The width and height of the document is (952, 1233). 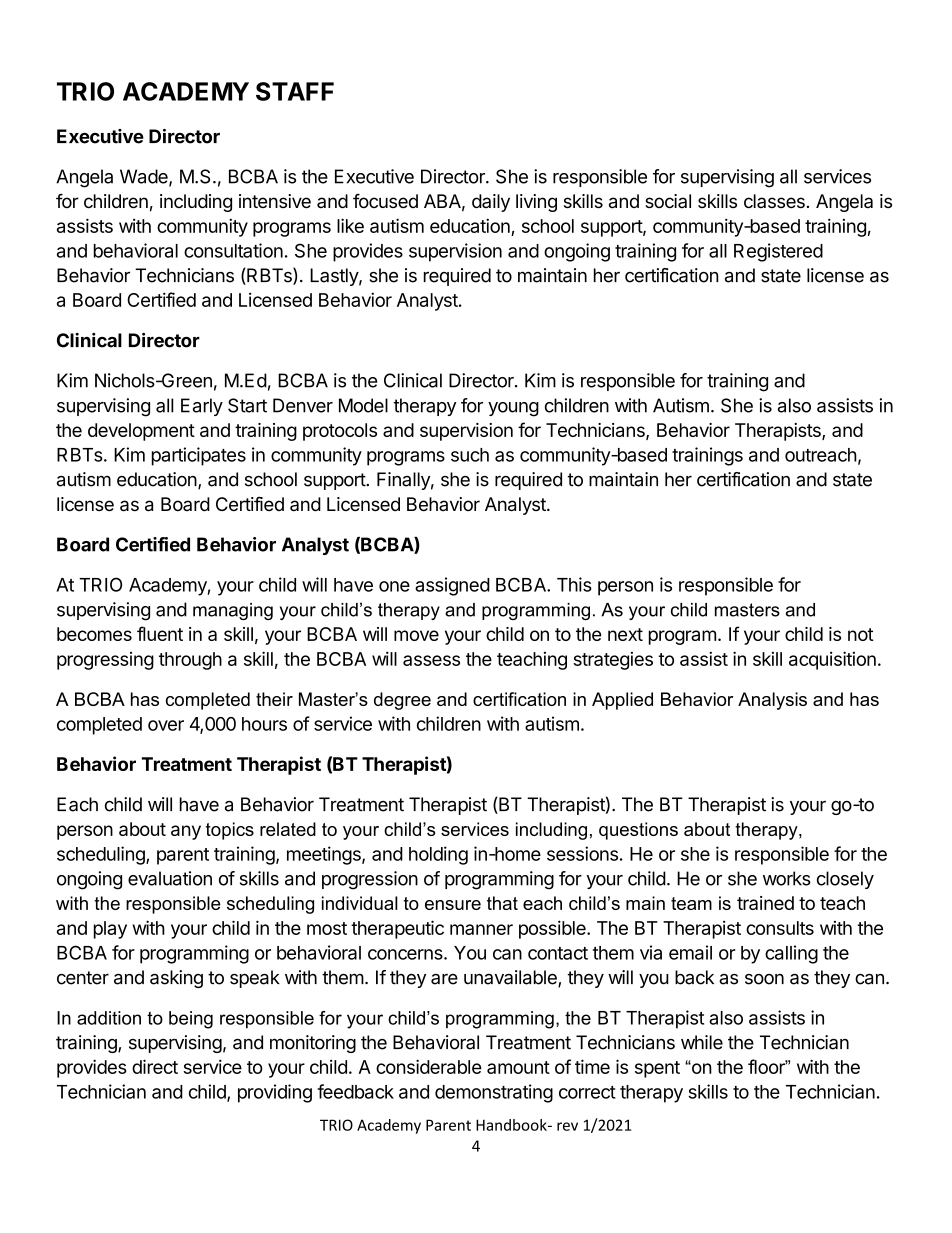 What do you see at coordinates (772, 701) in the document?
I see `Analysis` at bounding box center [772, 701].
